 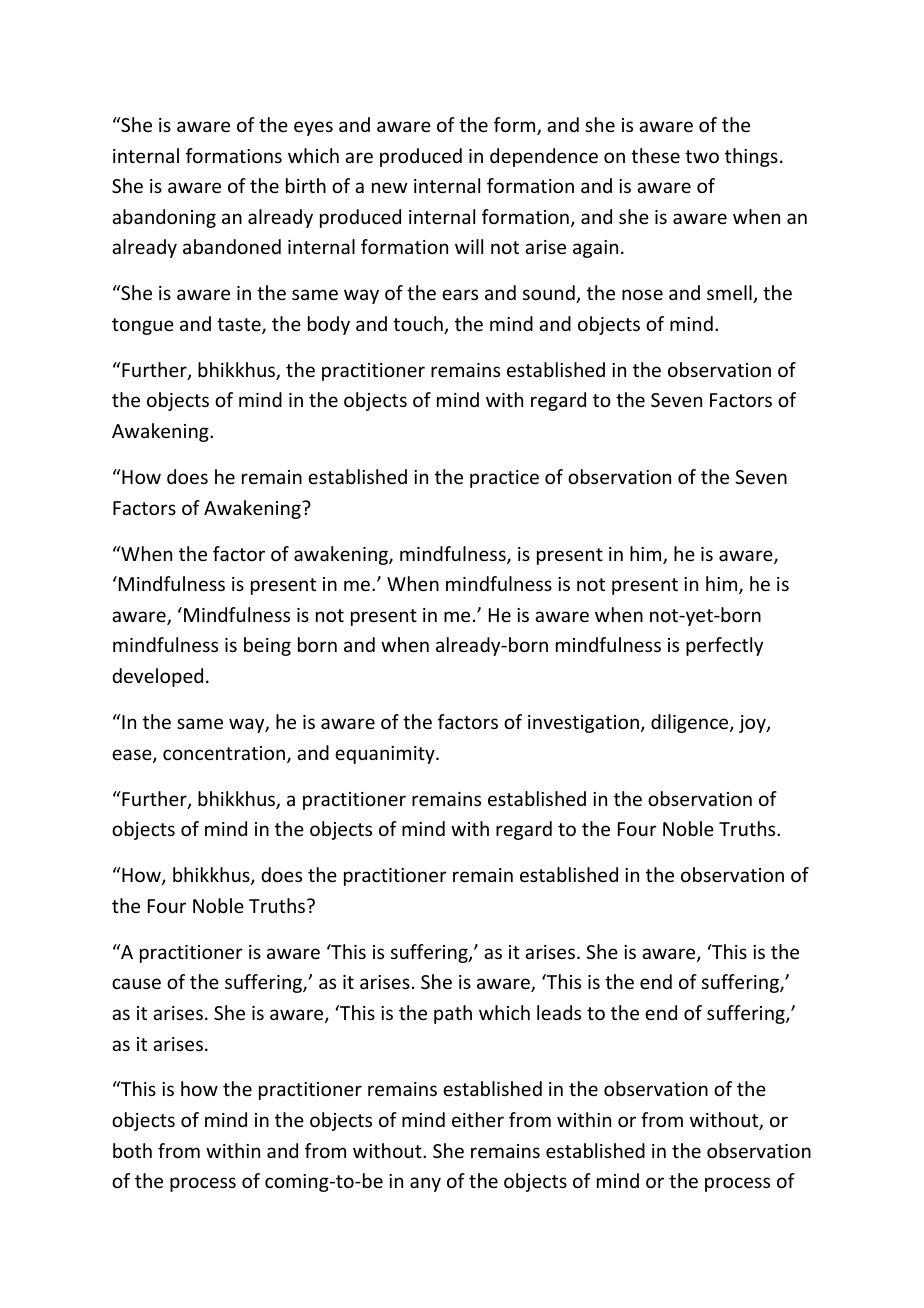 I want to click on both, so click(x=132, y=1150).
